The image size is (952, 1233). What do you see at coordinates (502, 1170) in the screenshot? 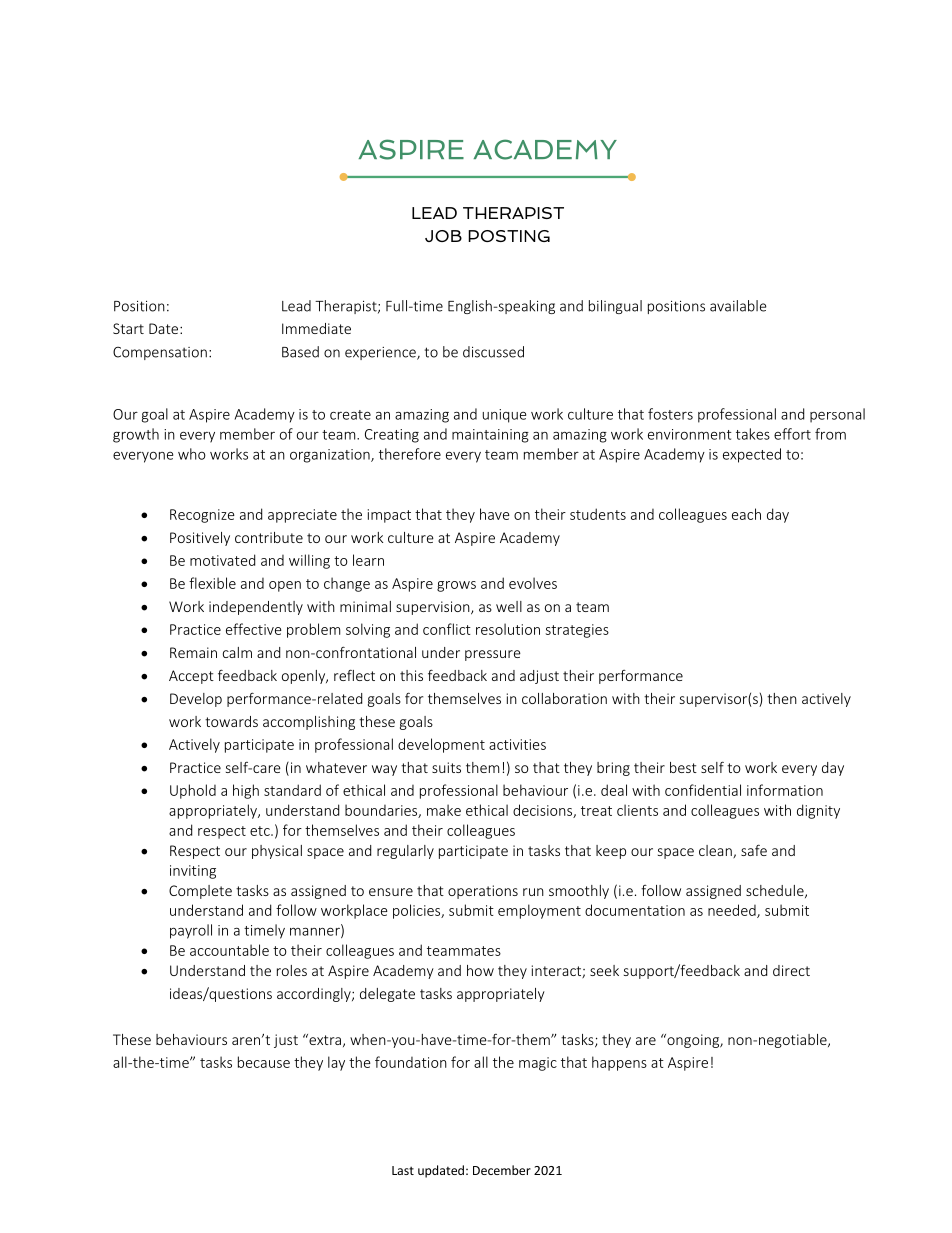
I see `December` at bounding box center [502, 1170].
